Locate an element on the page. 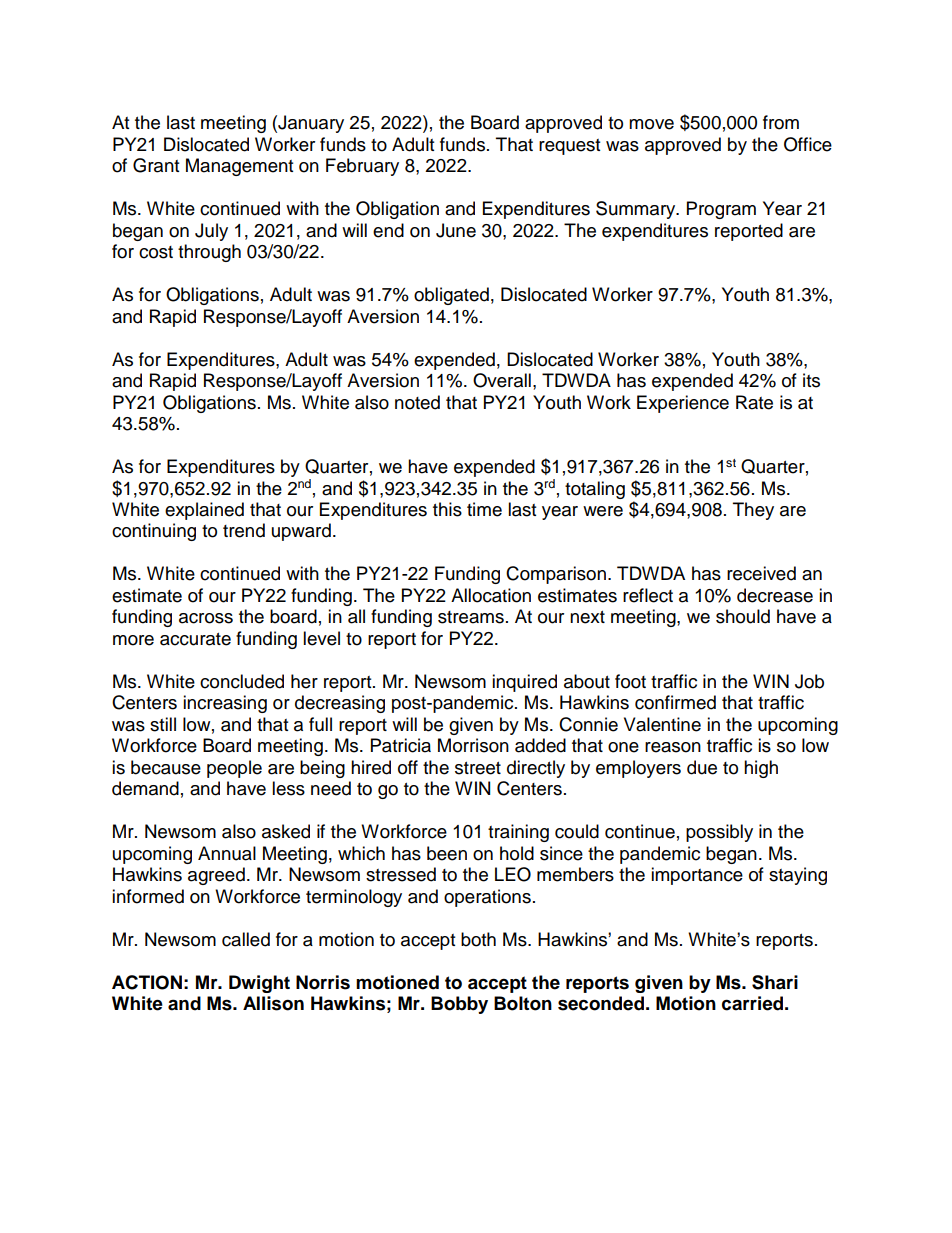 The height and width of the page is (1233, 952). Shari is located at coordinates (775, 982).
